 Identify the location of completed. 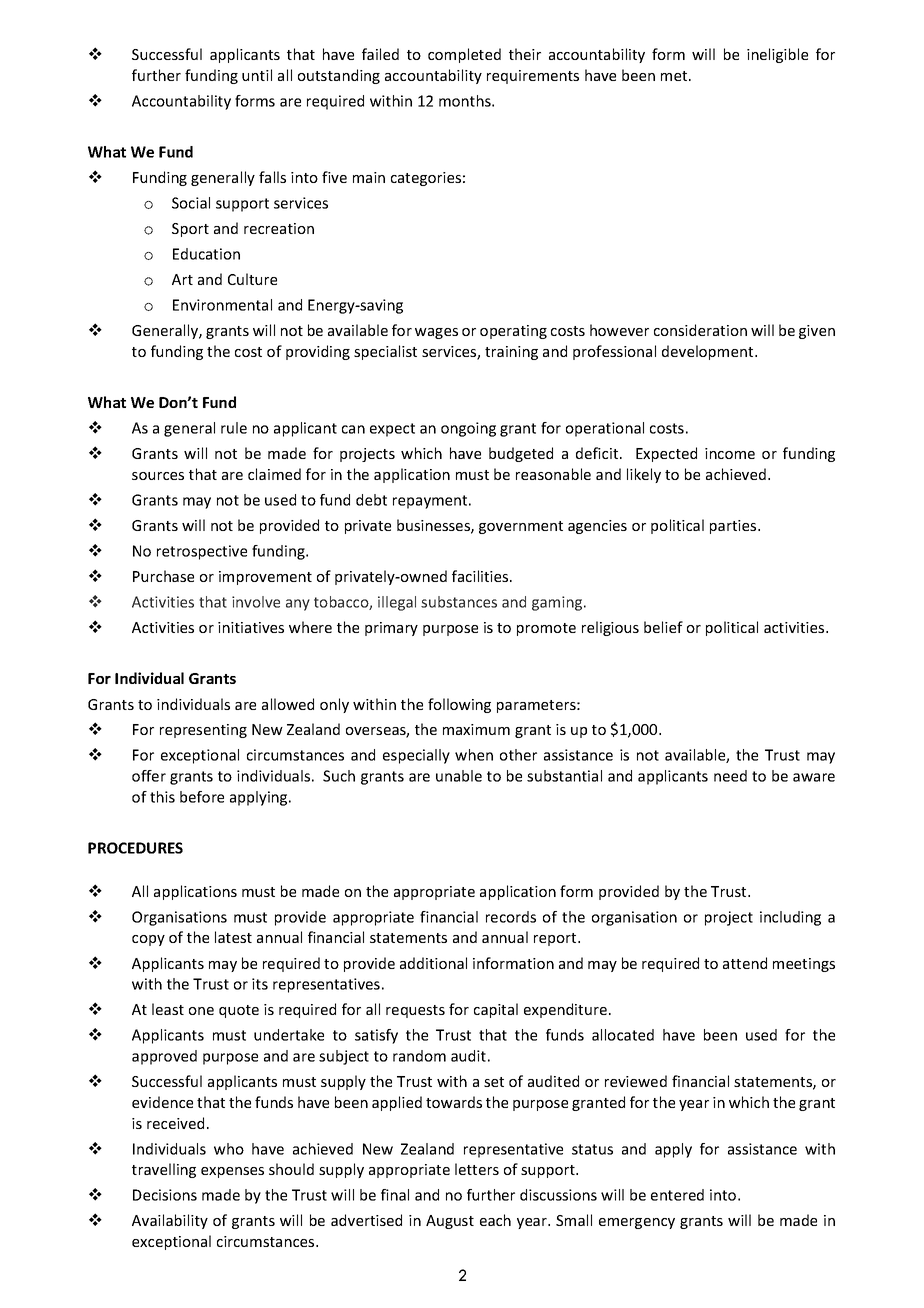
(464, 55).
